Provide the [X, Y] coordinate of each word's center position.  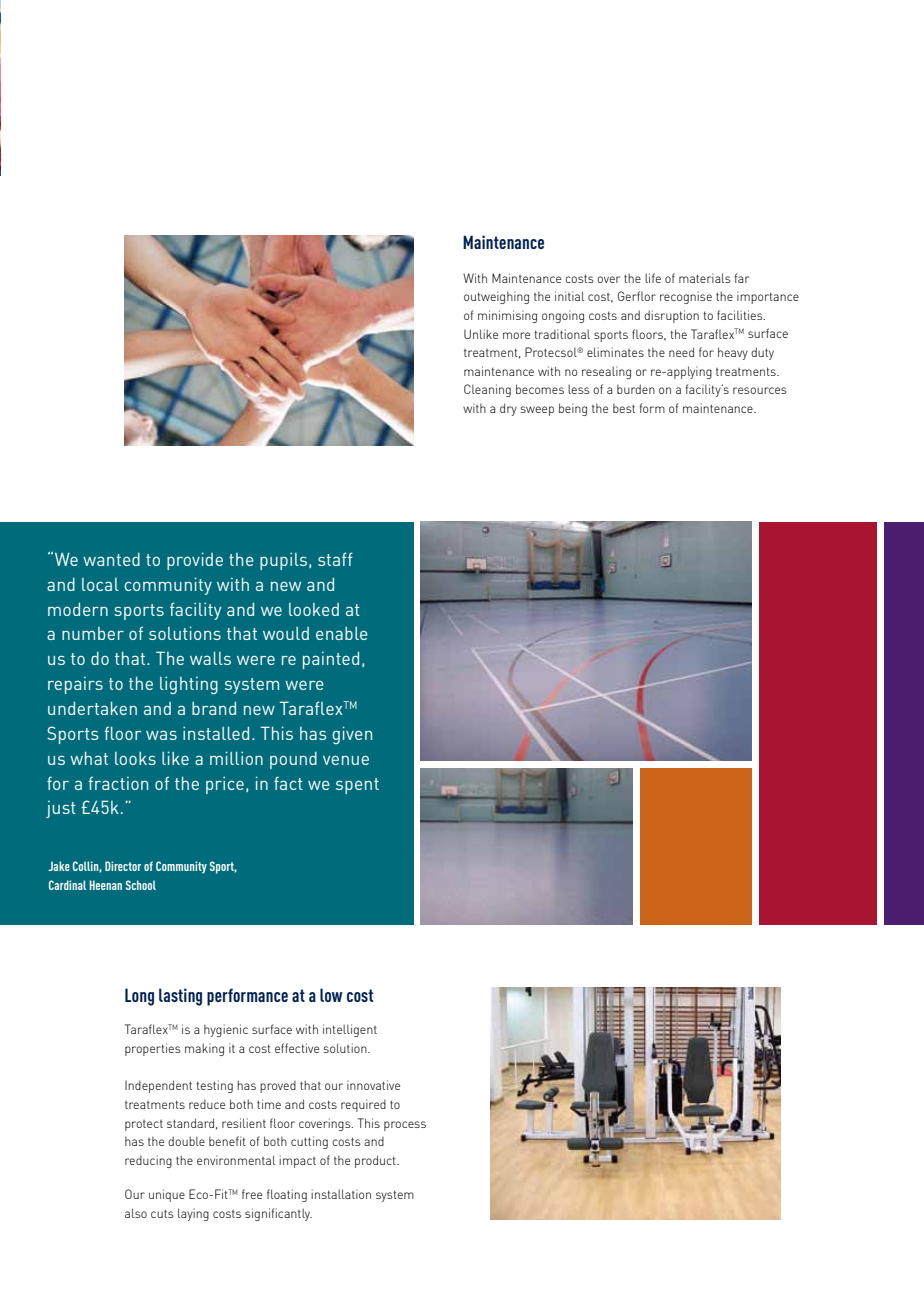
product [376, 1161]
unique [167, 1195]
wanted [111, 559]
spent [357, 786]
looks [135, 758]
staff [335, 559]
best [624, 408]
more [516, 335]
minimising [507, 316]
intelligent [350, 1030]
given [352, 735]
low [331, 995]
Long [139, 997]
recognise [686, 297]
